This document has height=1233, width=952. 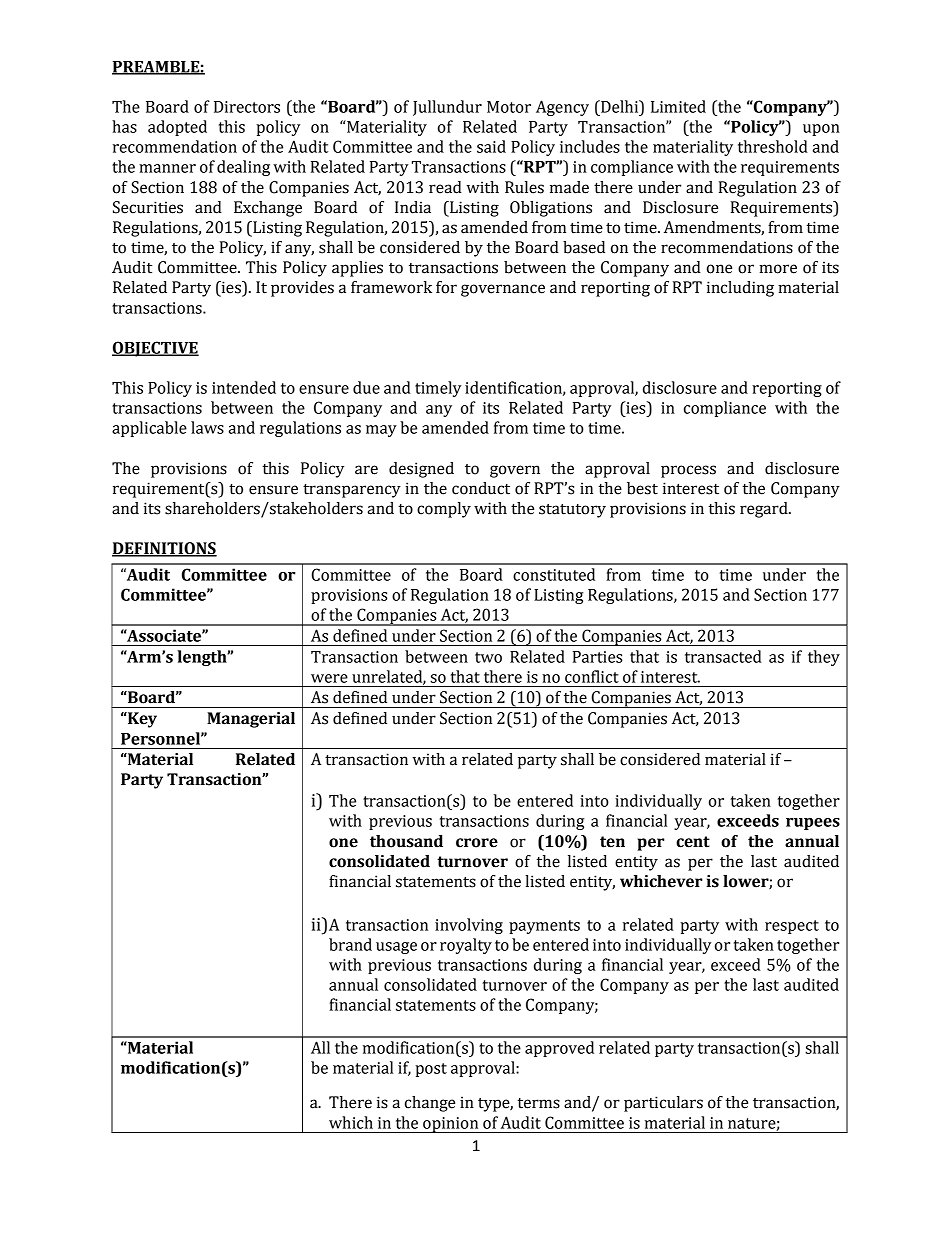 I want to click on crore, so click(x=477, y=843).
